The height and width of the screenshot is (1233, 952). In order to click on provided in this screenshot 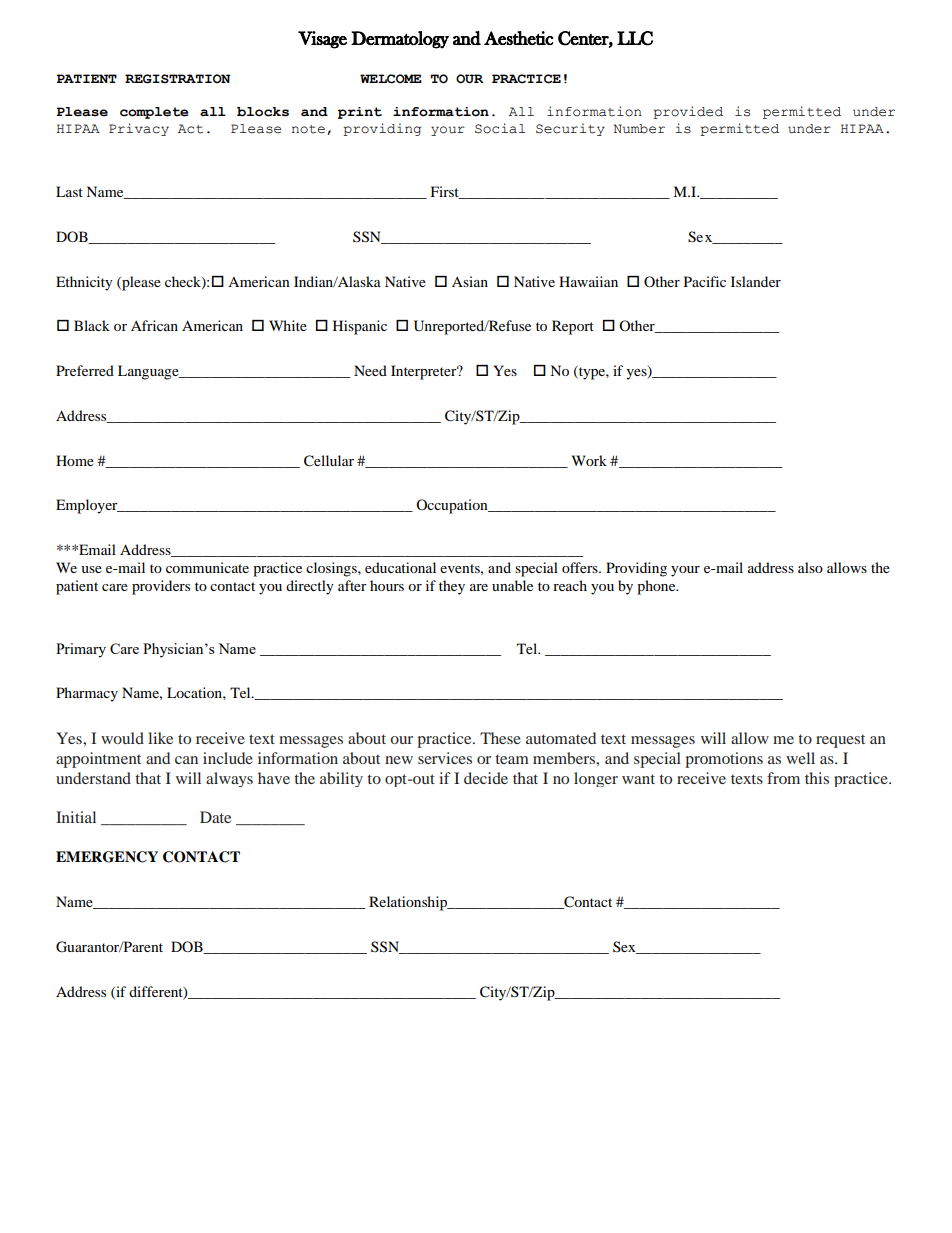, I will do `click(688, 112)`.
